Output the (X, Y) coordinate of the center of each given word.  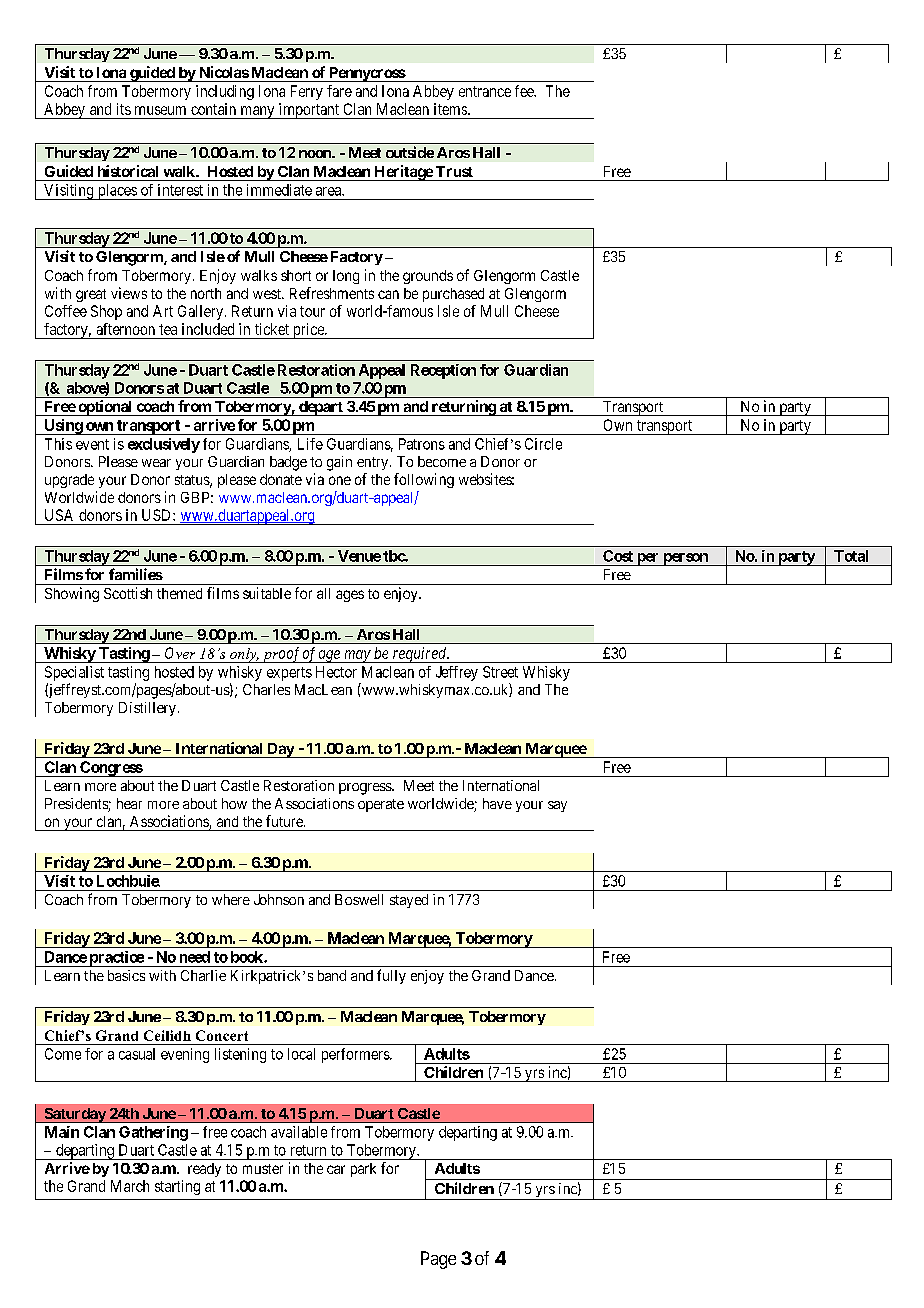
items (451, 109)
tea (168, 329)
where (231, 899)
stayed (409, 901)
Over (180, 653)
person (685, 559)
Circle (543, 444)
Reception (443, 371)
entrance (485, 91)
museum (160, 110)
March (130, 1186)
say (557, 806)
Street (500, 672)
